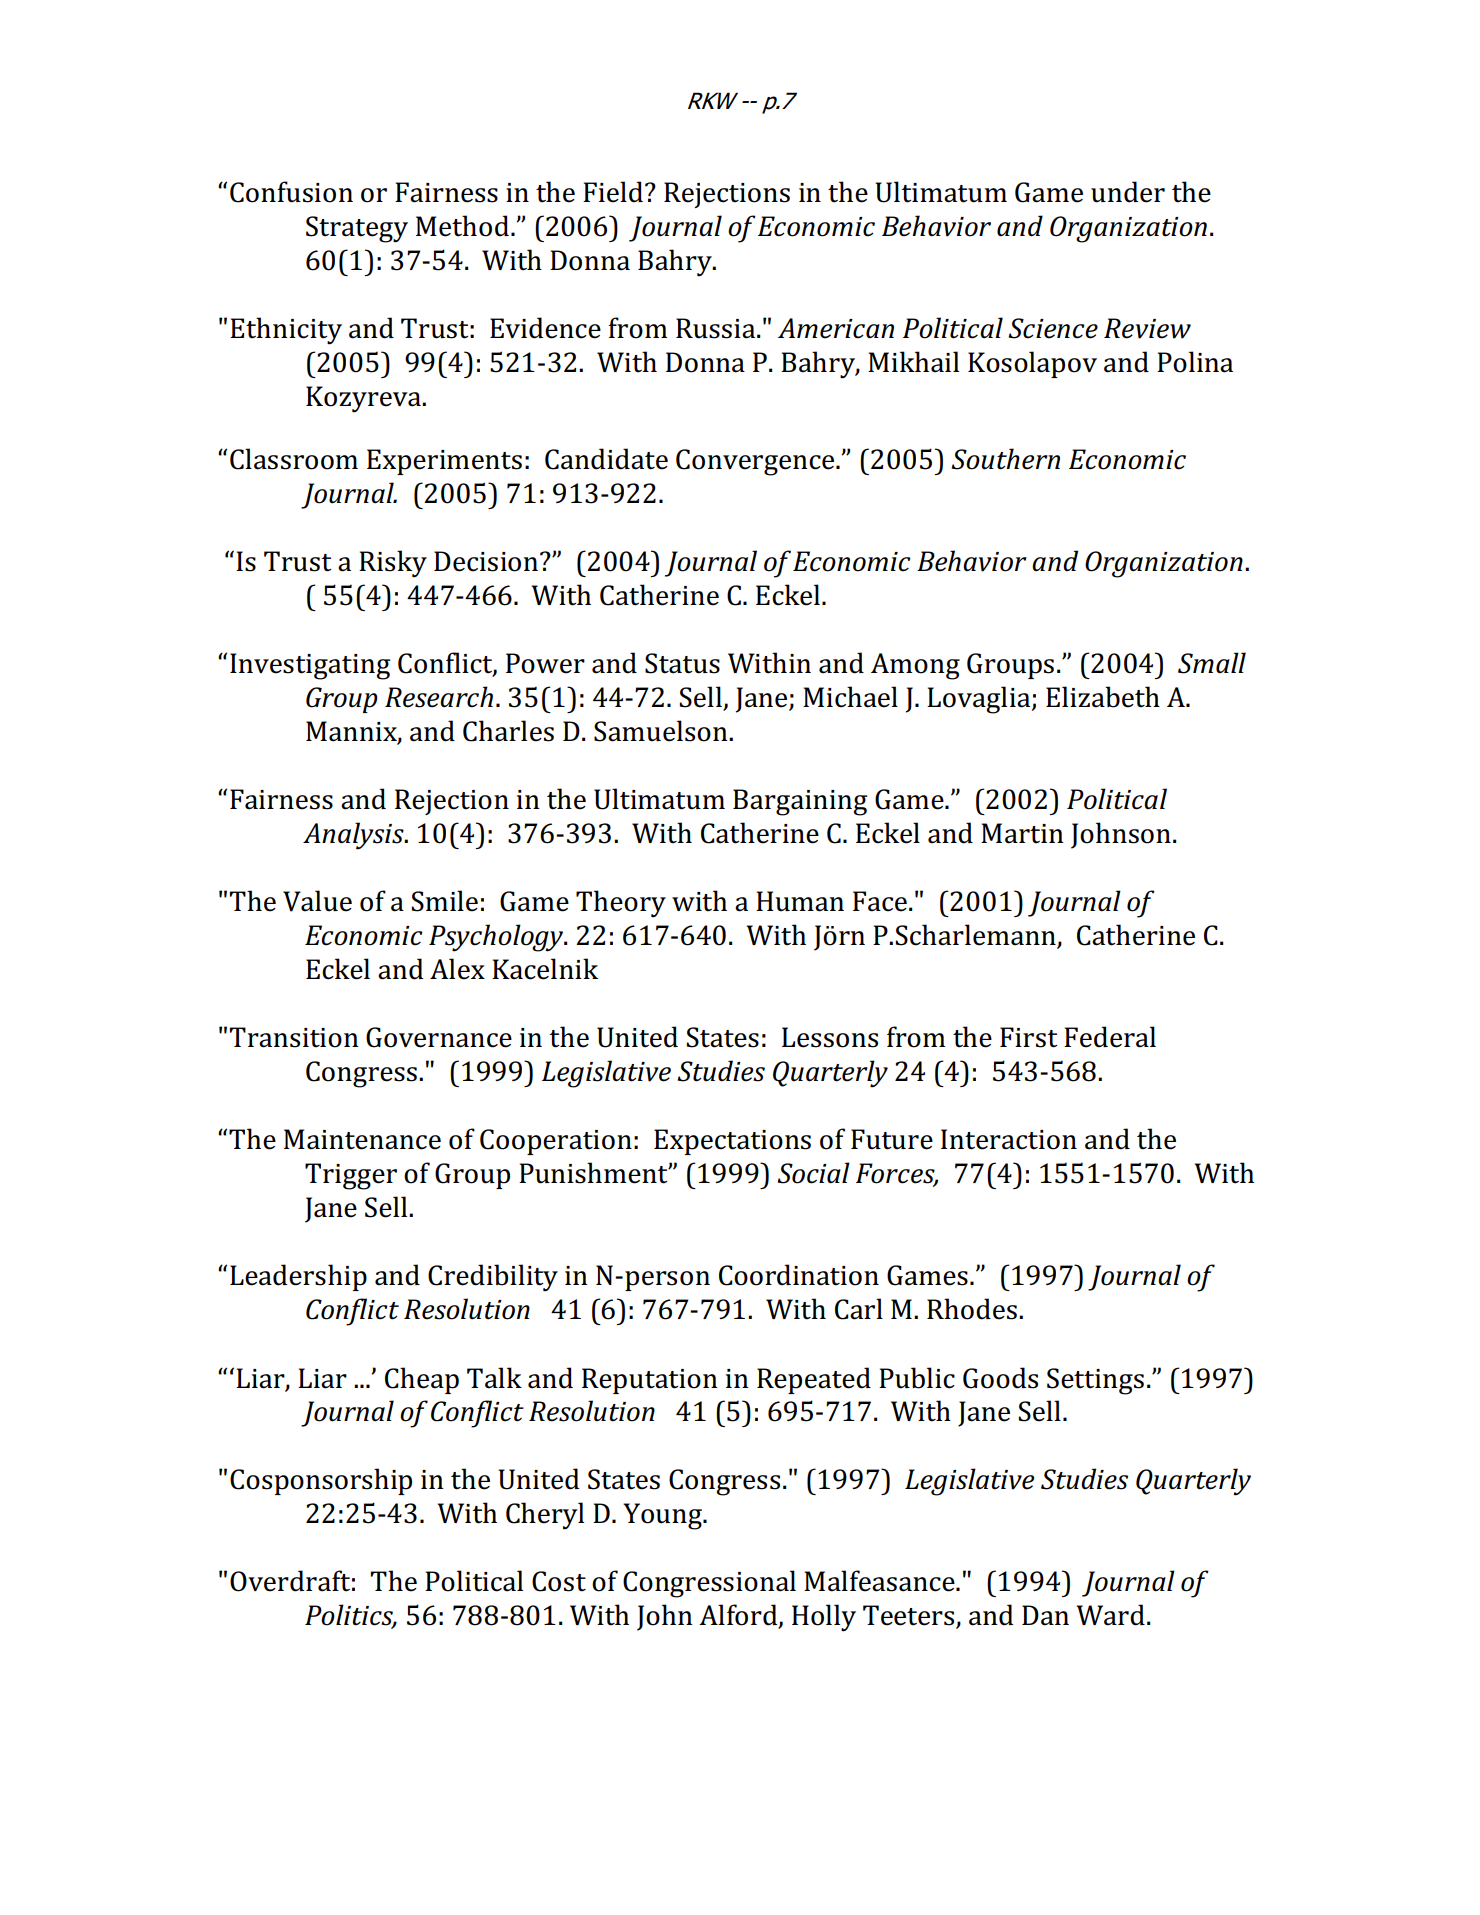  Describe the element at coordinates (800, 901) in the screenshot. I see `Human` at that location.
